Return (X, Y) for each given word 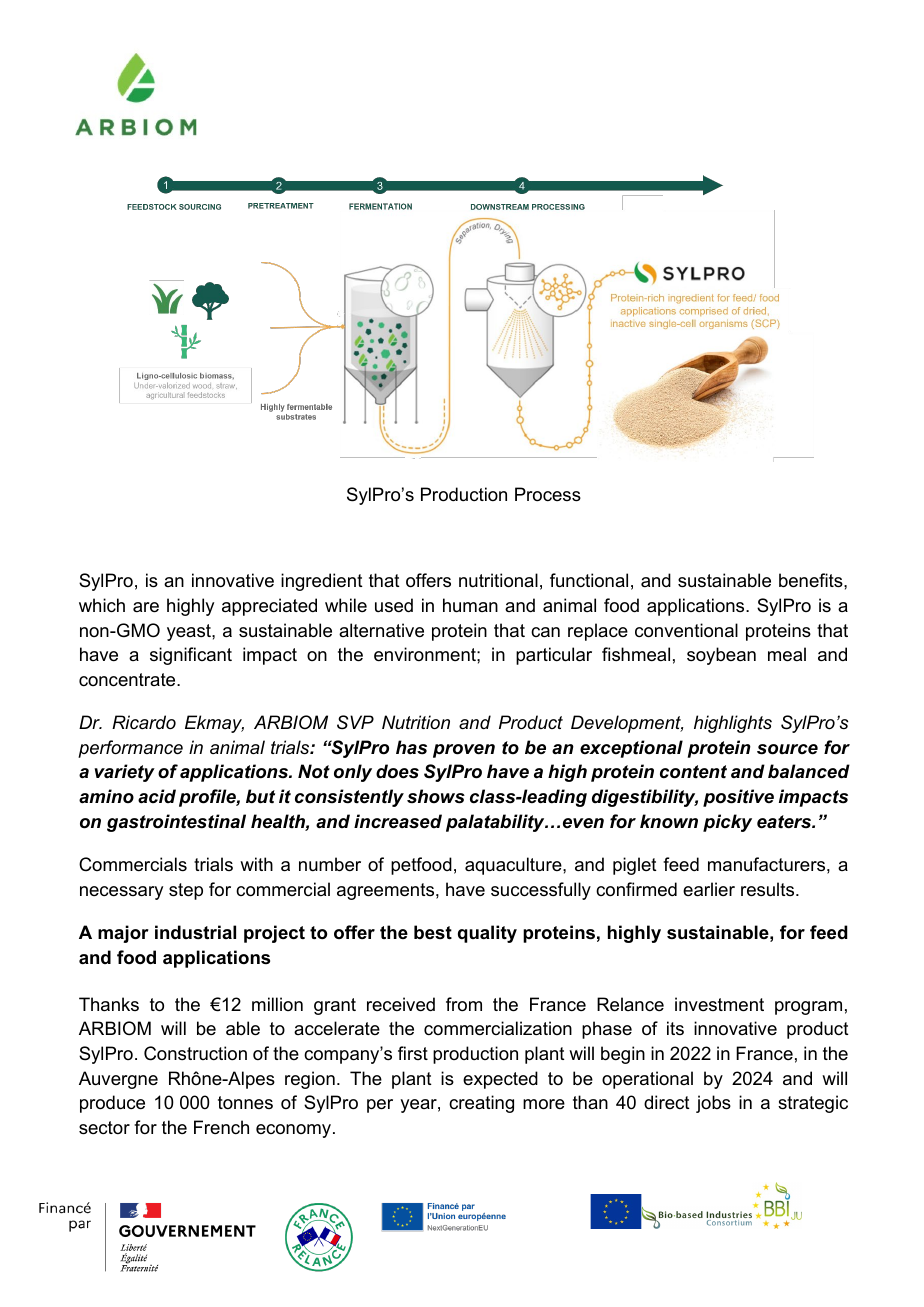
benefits (812, 580)
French (221, 1127)
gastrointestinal (176, 823)
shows (436, 796)
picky (727, 823)
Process (548, 494)
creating (481, 1104)
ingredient (322, 582)
